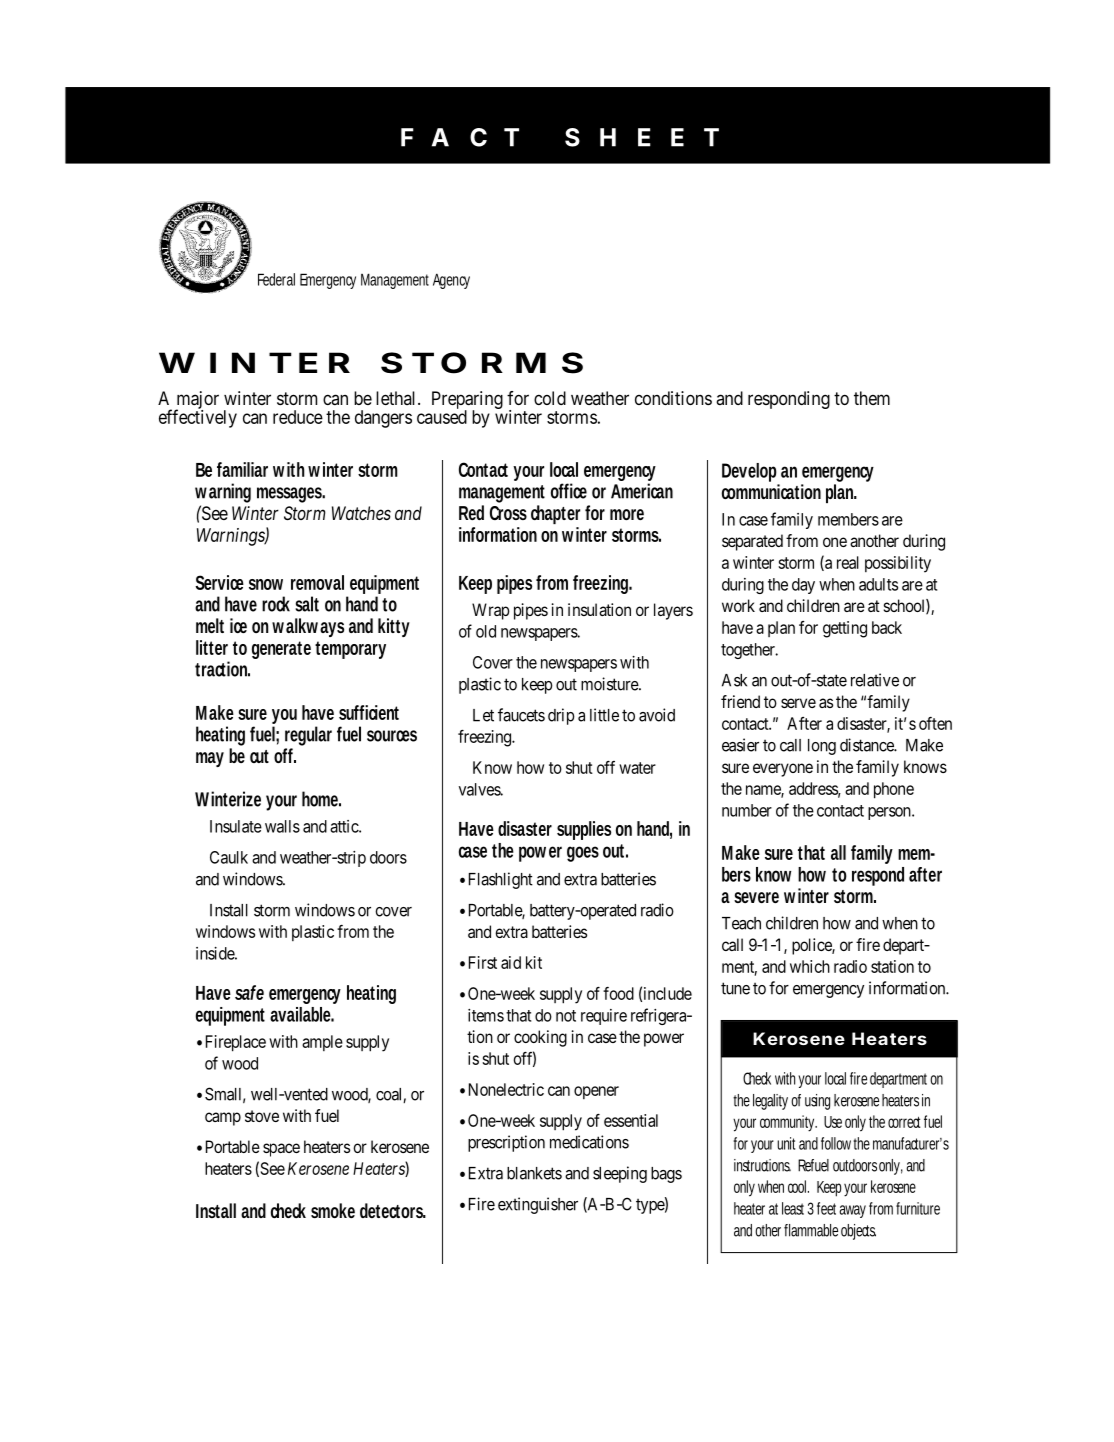  What do you see at coordinates (276, 279) in the screenshot?
I see `Federal` at bounding box center [276, 279].
